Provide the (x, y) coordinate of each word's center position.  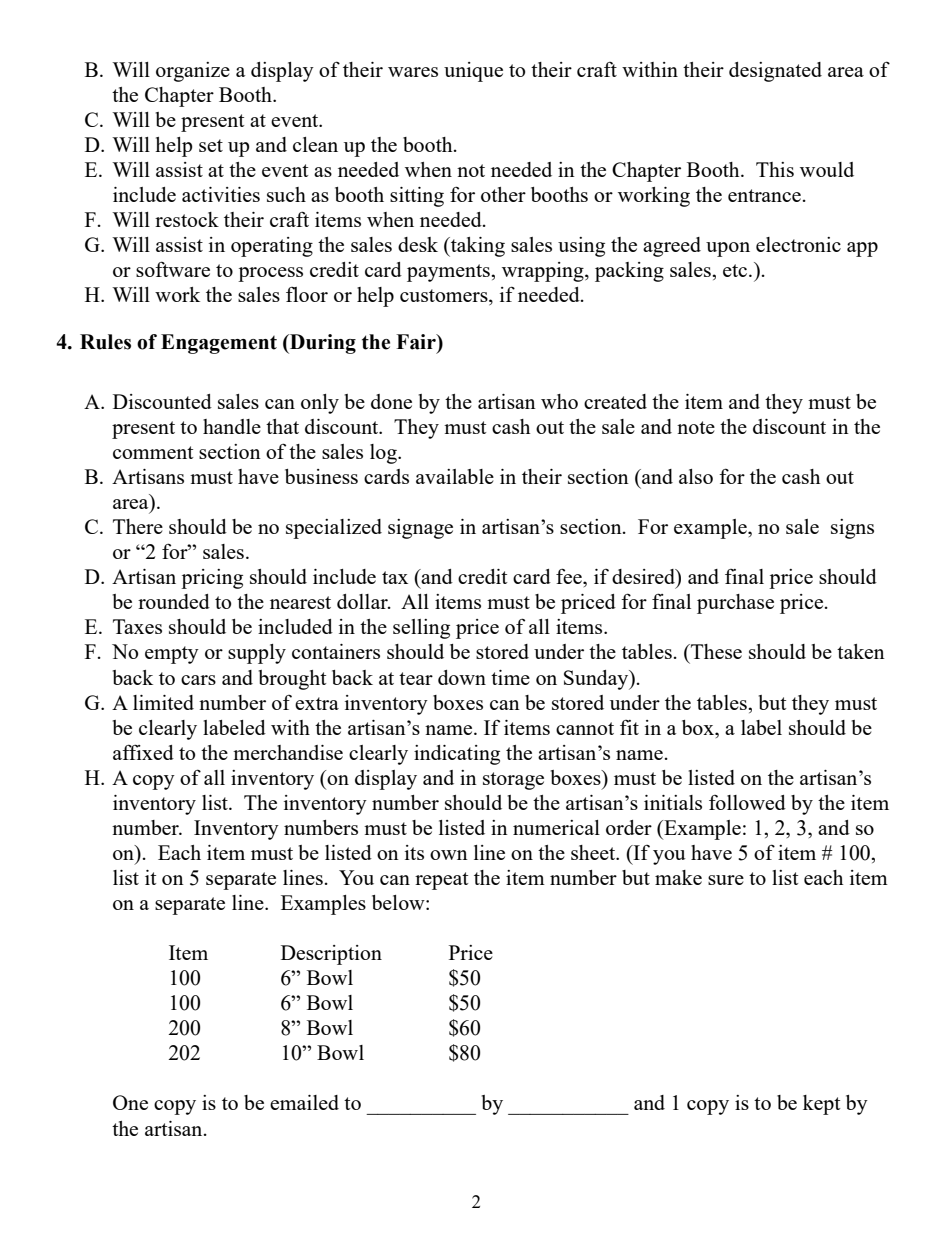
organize (193, 72)
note (696, 427)
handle (232, 426)
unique (473, 72)
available (455, 476)
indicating (457, 755)
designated (775, 72)
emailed (304, 1102)
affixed (143, 752)
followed (747, 802)
